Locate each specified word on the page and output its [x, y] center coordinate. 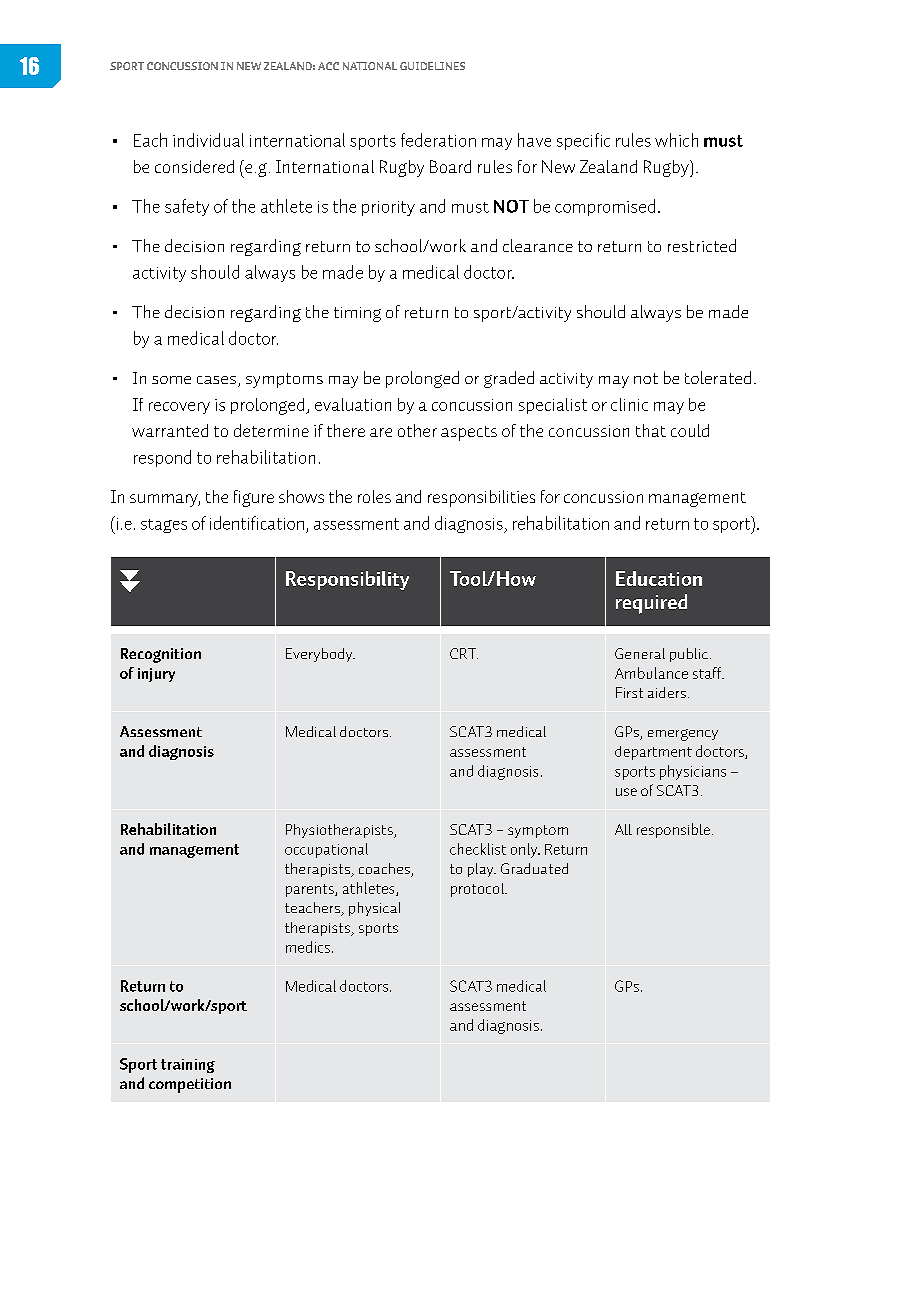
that [651, 430]
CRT [464, 653]
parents [311, 890]
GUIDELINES [432, 66]
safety [187, 207]
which [676, 140]
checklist [478, 849]
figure [254, 498]
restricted [702, 245]
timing [357, 314]
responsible [673, 830]
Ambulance [651, 673]
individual [208, 140]
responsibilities [481, 498]
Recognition [161, 655]
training [188, 1066]
